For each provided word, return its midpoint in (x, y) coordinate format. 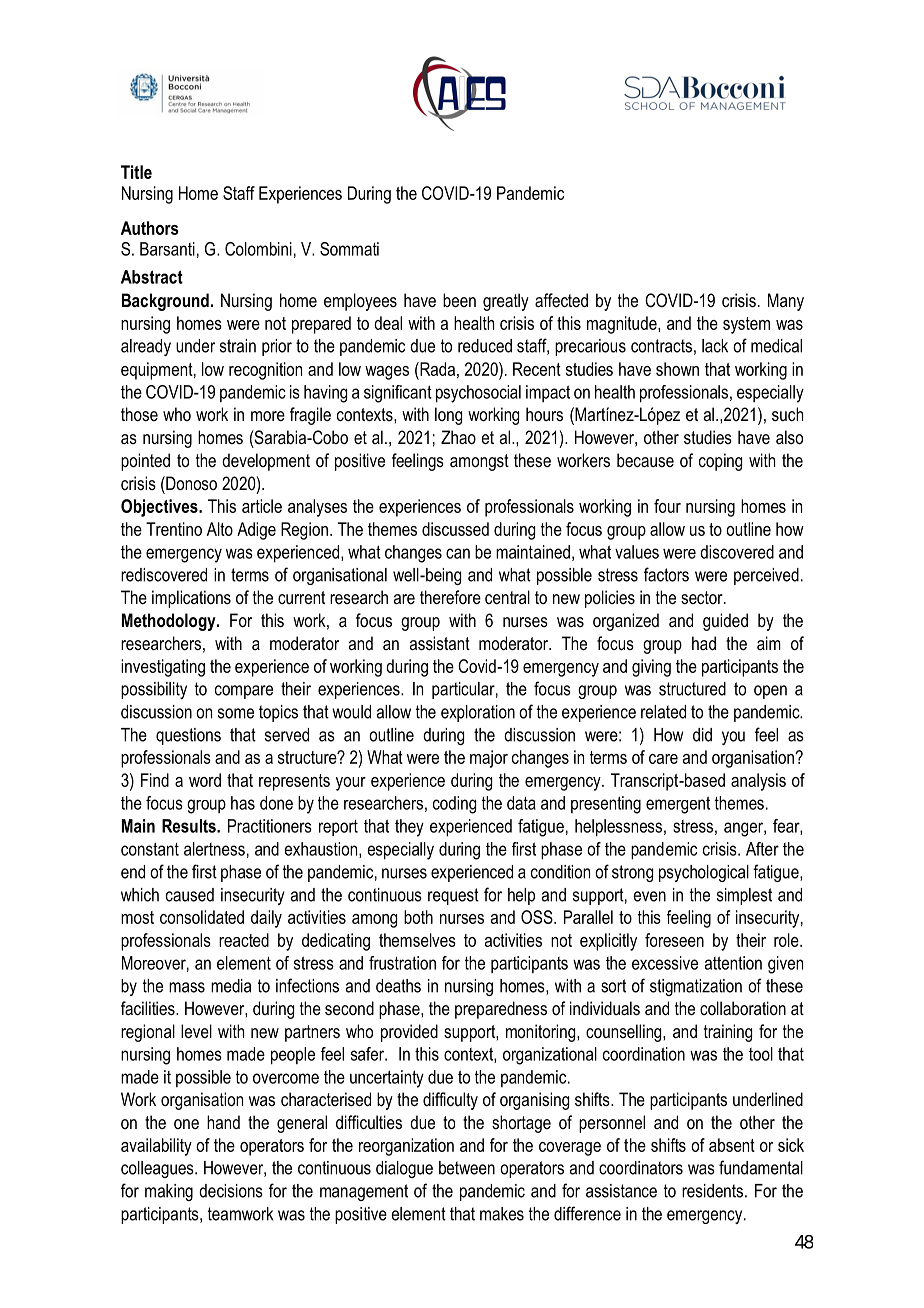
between (467, 1168)
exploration (478, 713)
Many (786, 302)
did (702, 735)
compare (244, 692)
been (459, 300)
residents (712, 1191)
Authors (150, 228)
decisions (231, 1191)
